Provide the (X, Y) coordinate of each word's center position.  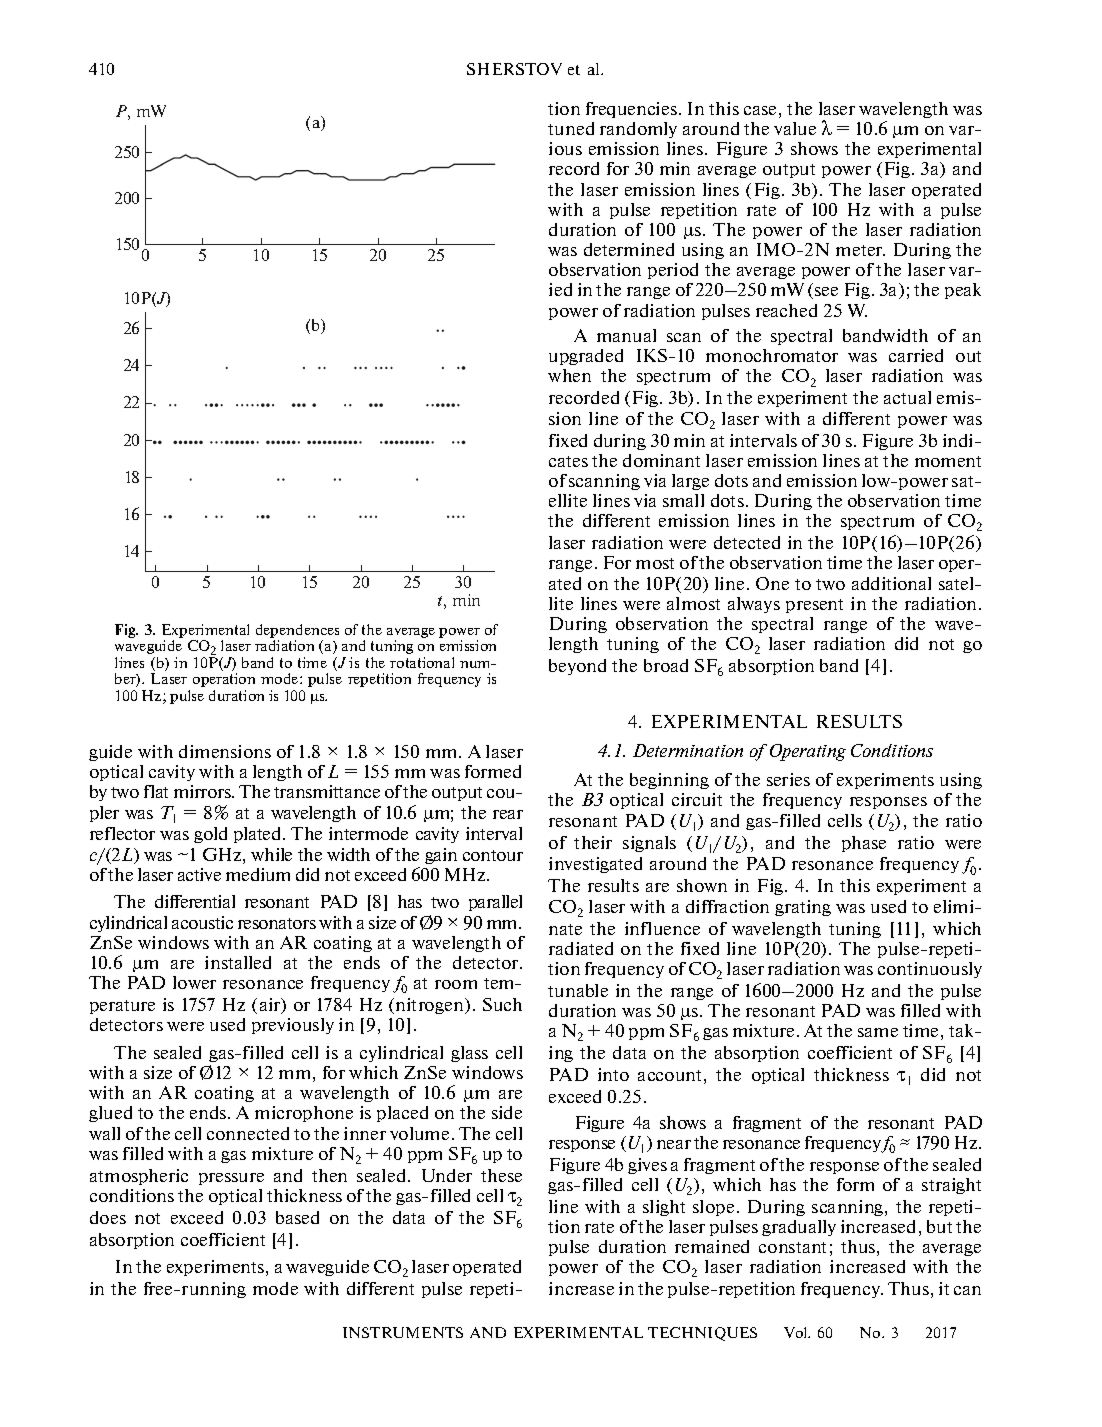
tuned (571, 128)
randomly (638, 130)
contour (493, 855)
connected (248, 1133)
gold (210, 835)
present (814, 606)
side (507, 1112)
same (878, 1032)
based (297, 1217)
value (795, 128)
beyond (577, 667)
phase (864, 844)
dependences (297, 631)
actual (907, 397)
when (569, 375)
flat (156, 791)
